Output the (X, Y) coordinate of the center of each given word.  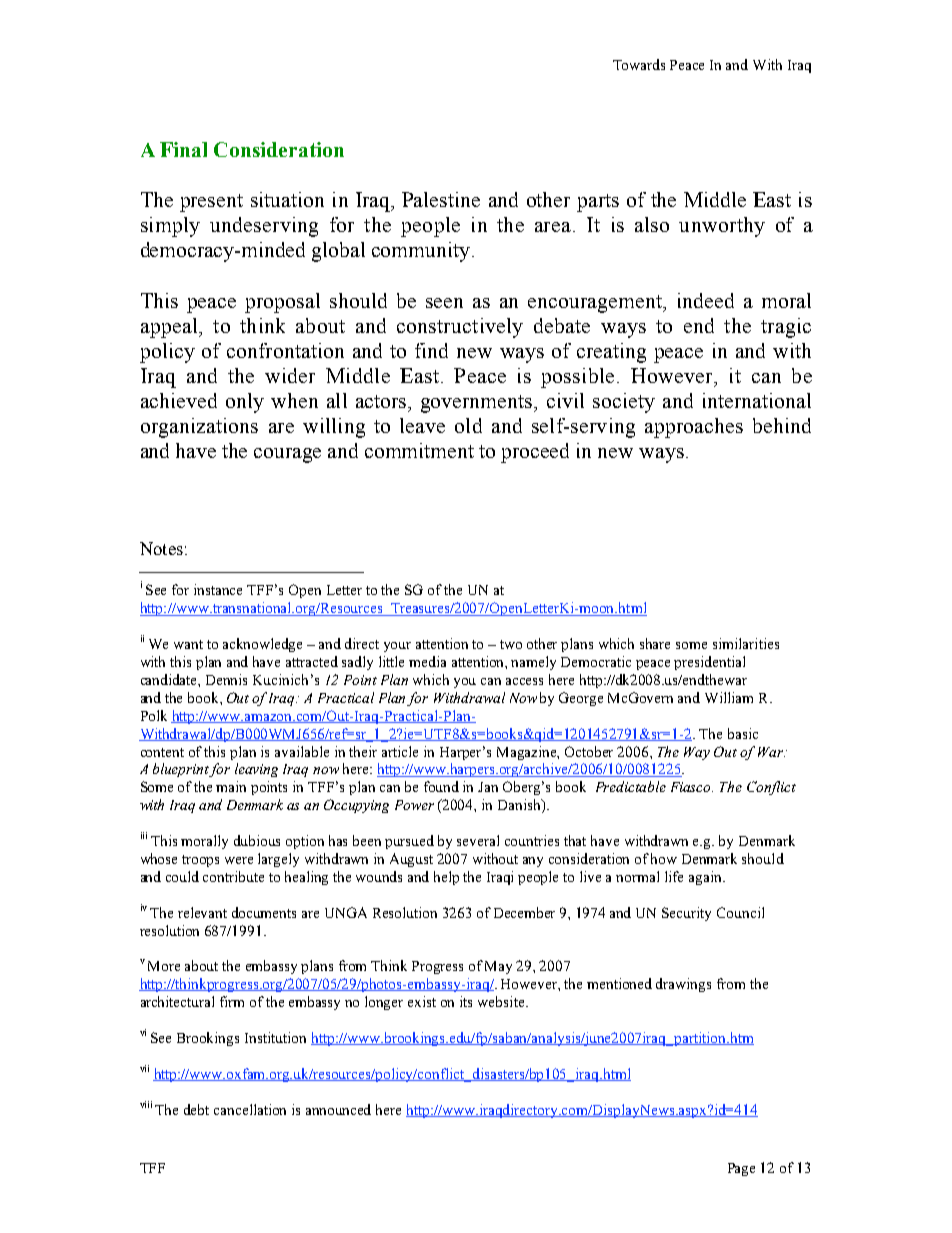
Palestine (441, 199)
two (511, 644)
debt (196, 1109)
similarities (746, 643)
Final (183, 149)
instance (218, 589)
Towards (639, 64)
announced (338, 1109)
